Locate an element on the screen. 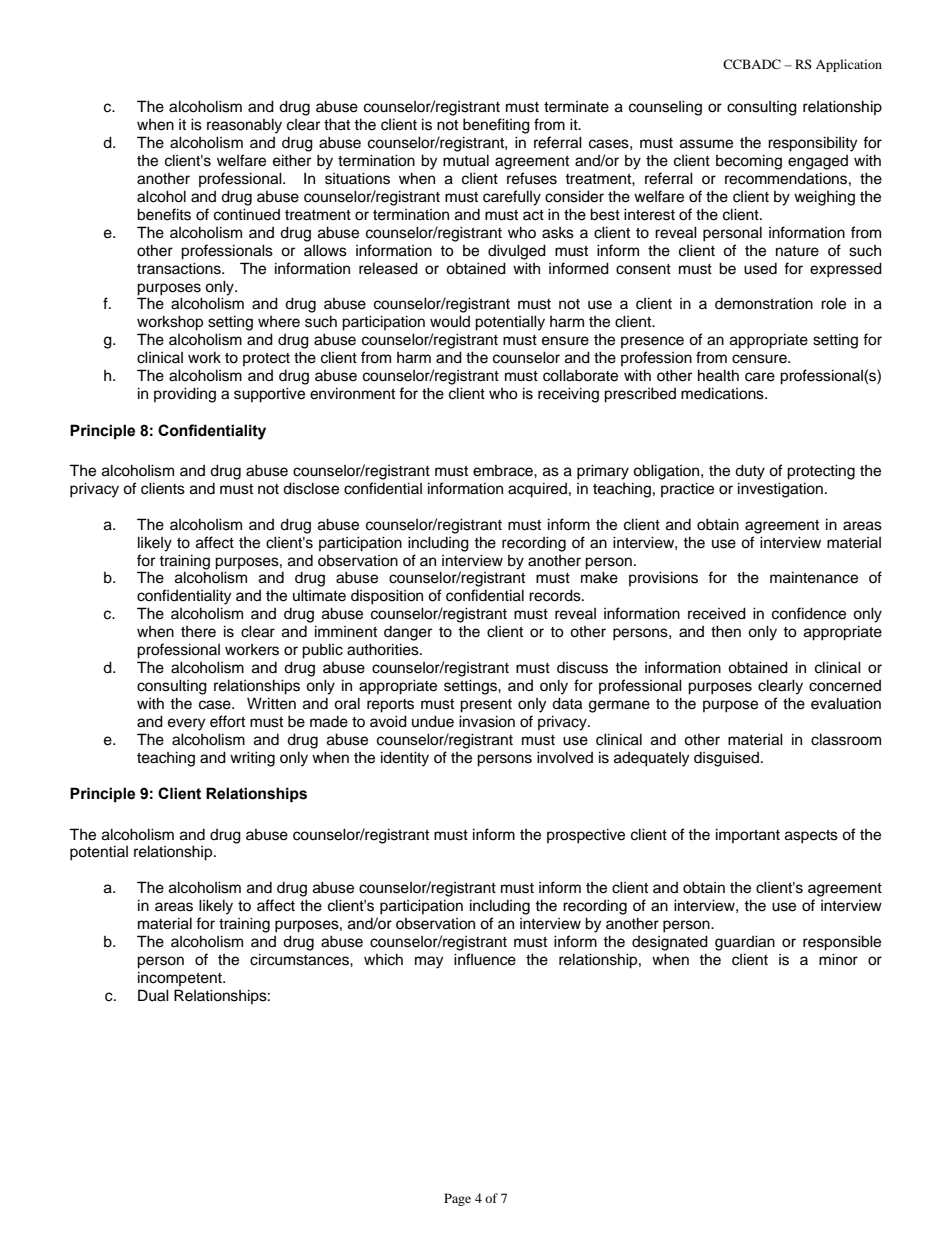 The width and height of the screenshot is (952, 1233). Page is located at coordinates (457, 1199).
